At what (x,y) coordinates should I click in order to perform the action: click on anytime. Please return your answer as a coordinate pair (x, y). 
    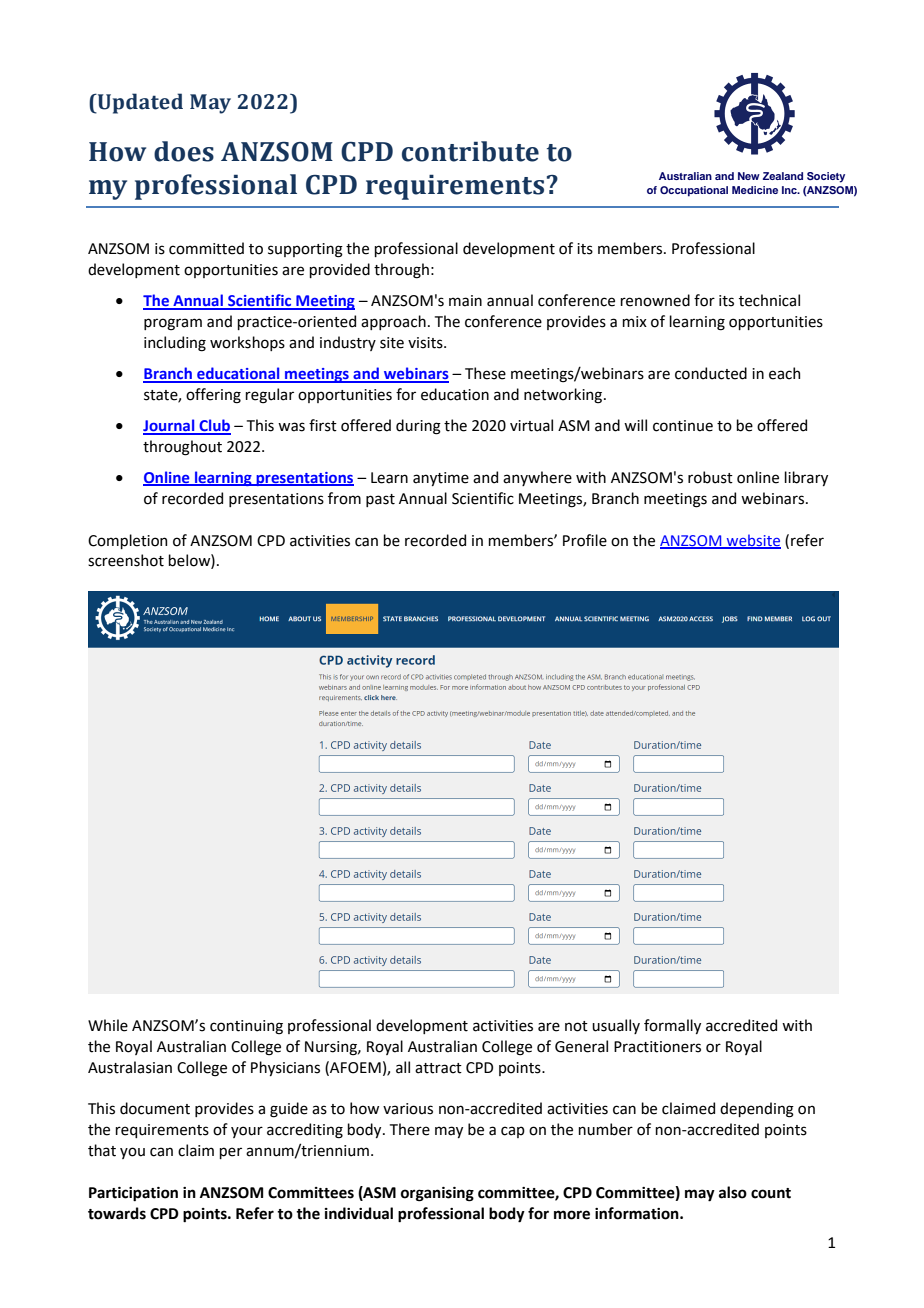
    Looking at the image, I should click on (441, 479).
